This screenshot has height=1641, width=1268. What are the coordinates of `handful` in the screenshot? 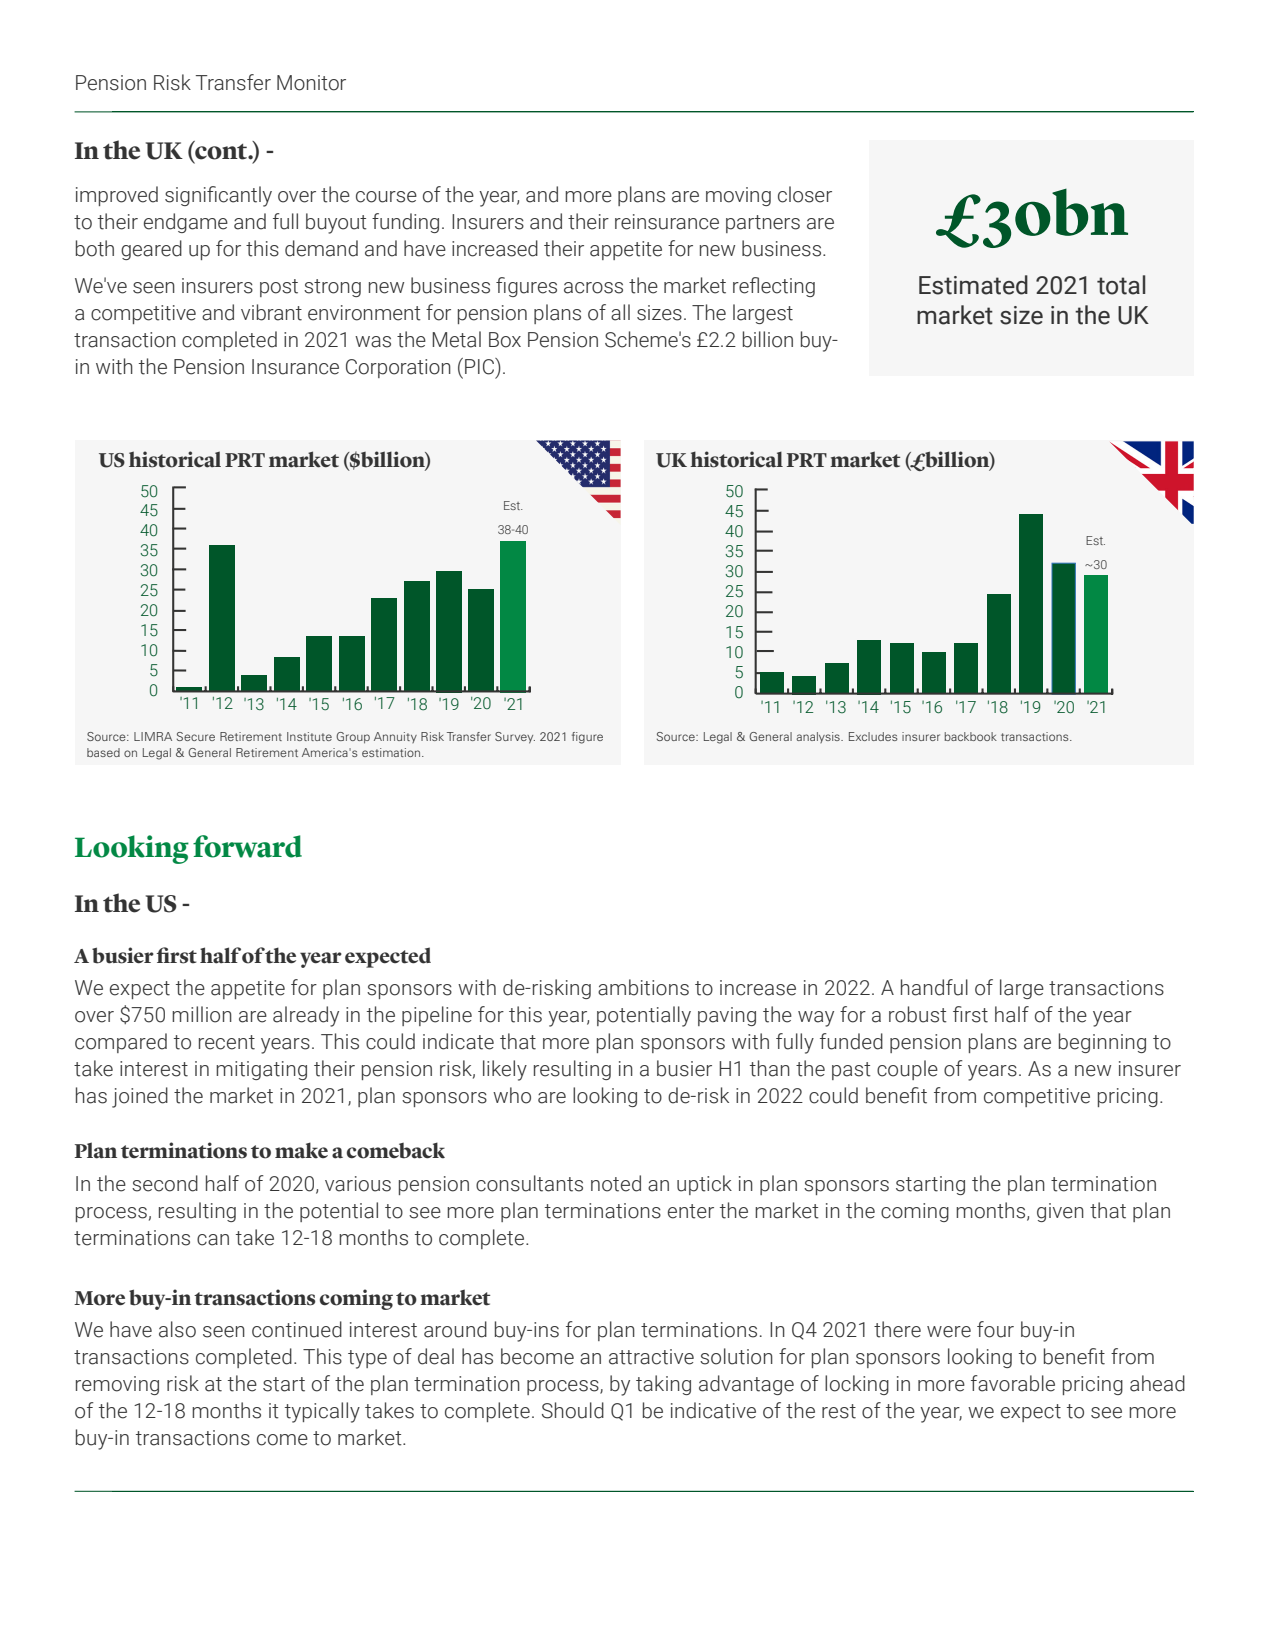 It's located at (934, 987).
